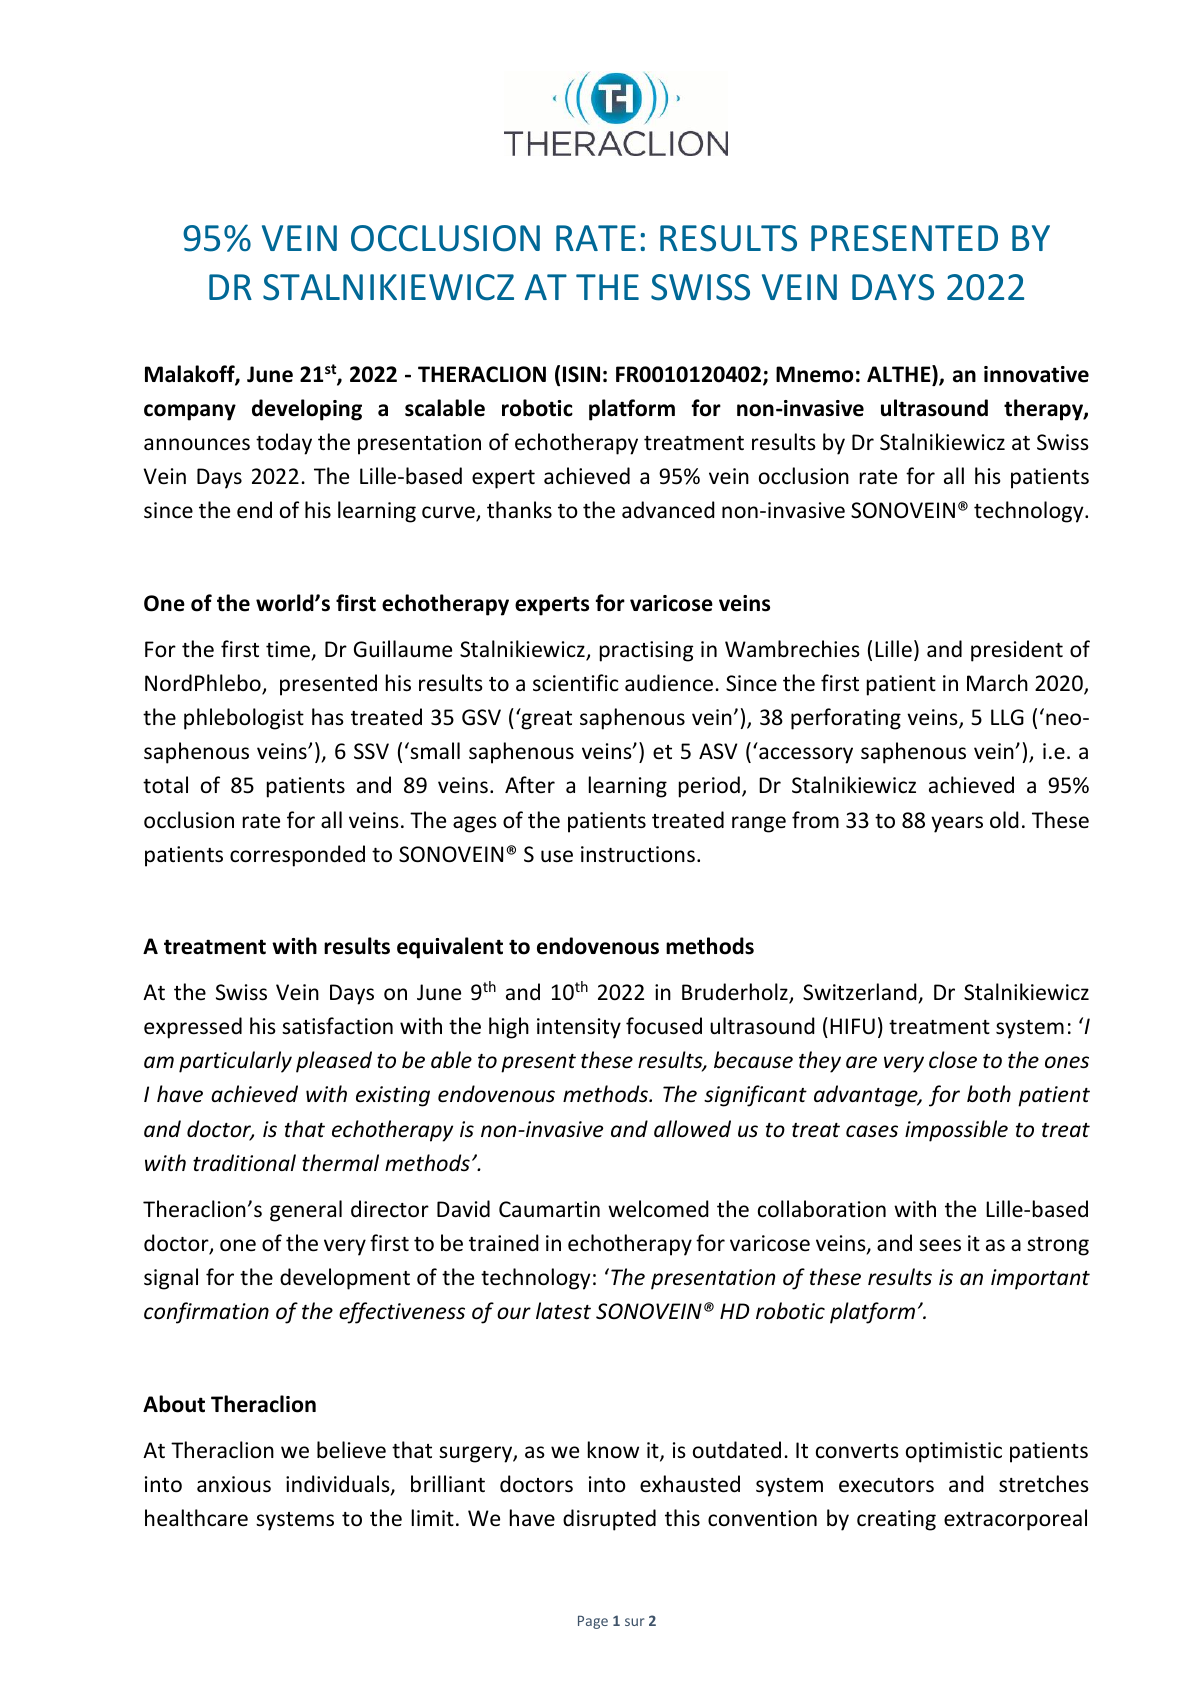 Image resolution: width=1204 pixels, height=1703 pixels. I want to click on latest, so click(563, 1311).
